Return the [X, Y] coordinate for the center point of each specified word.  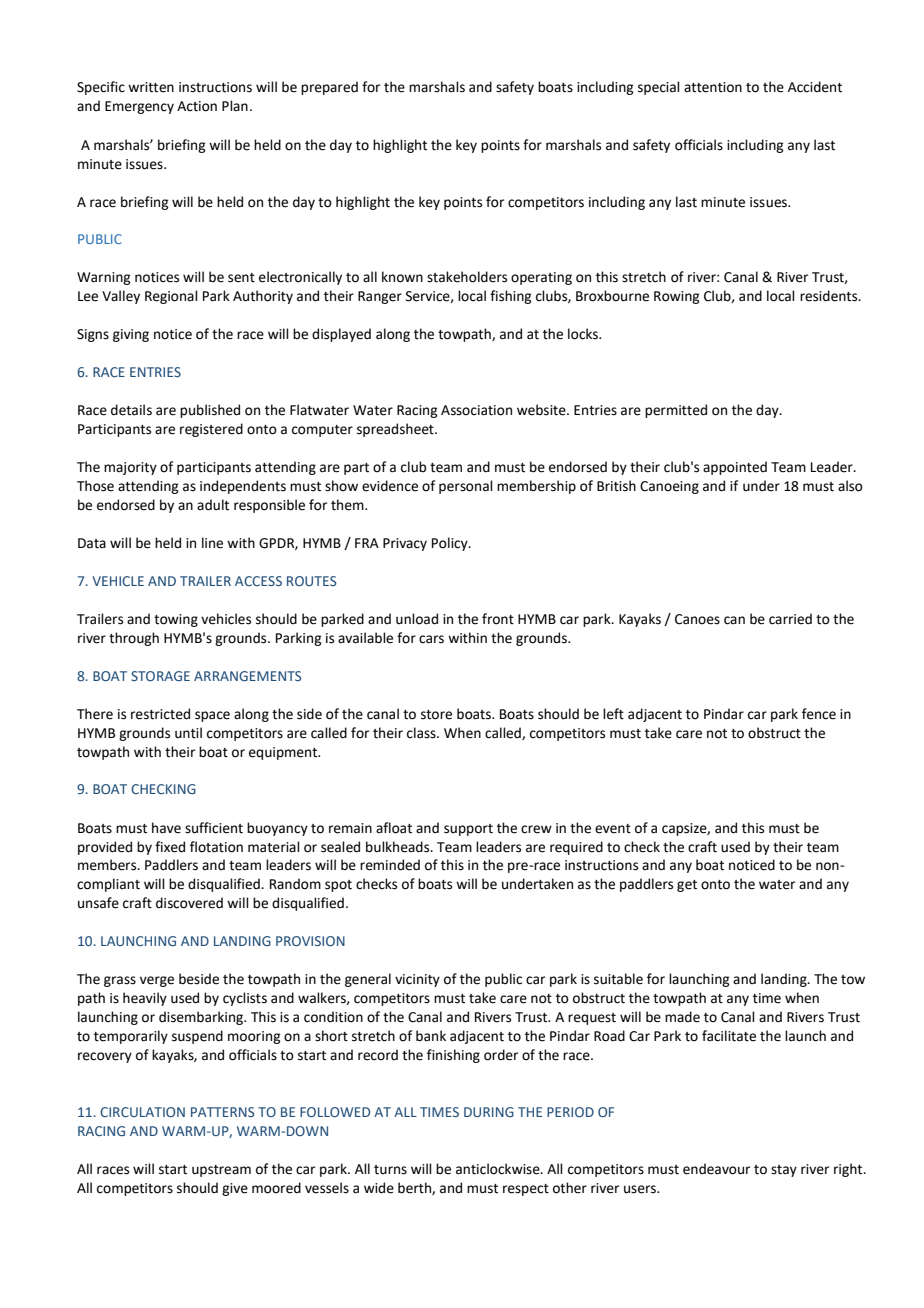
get [687, 886]
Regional [171, 297]
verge [157, 981]
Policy [451, 544]
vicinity [417, 980]
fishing [510, 297]
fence [819, 714]
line [212, 543]
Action [197, 106]
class [422, 733]
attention [713, 87]
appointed [735, 468]
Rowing [676, 297]
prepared [329, 88]
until [188, 733]
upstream [221, 1171]
